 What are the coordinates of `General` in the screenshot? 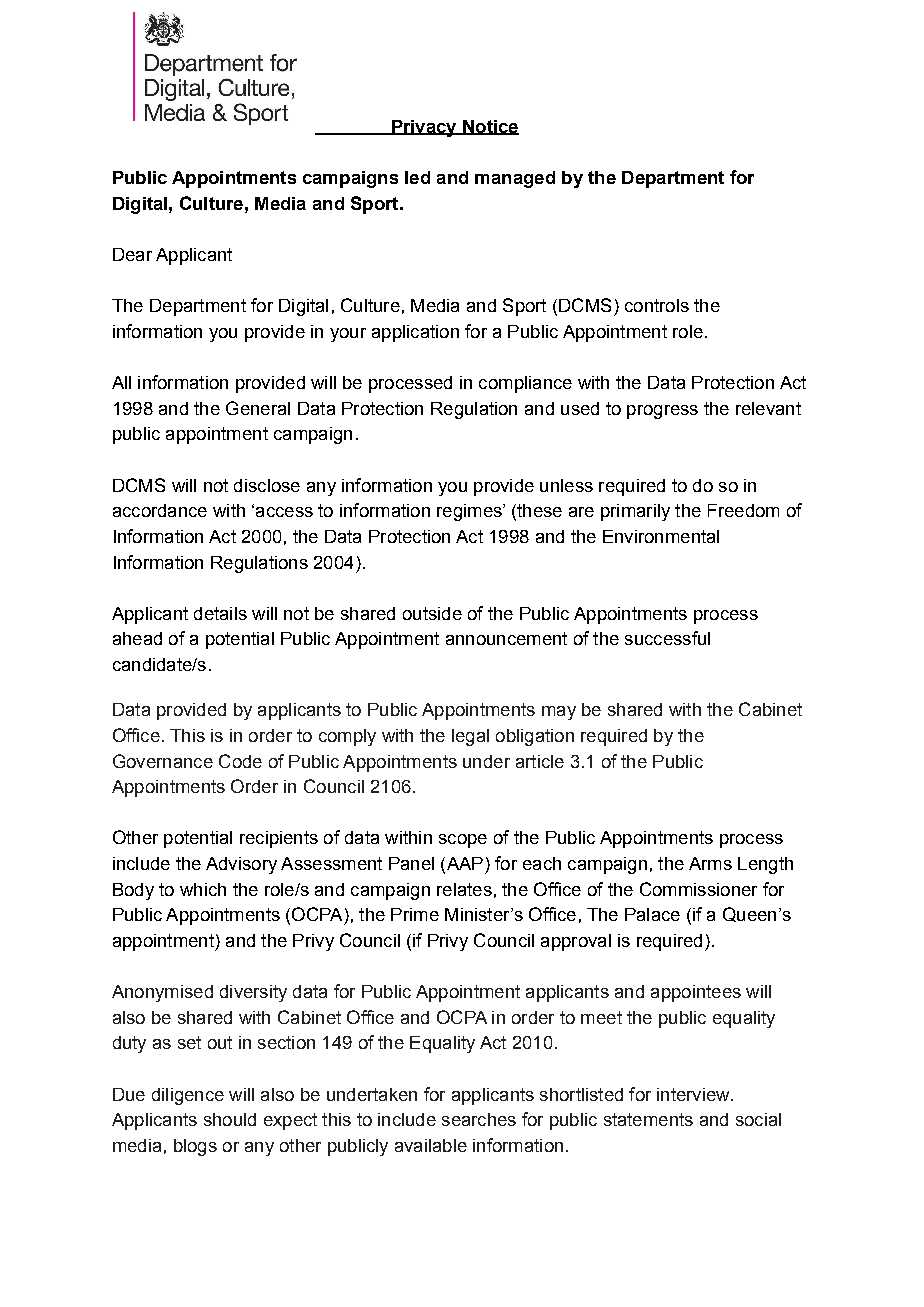 It's located at (258, 408).
